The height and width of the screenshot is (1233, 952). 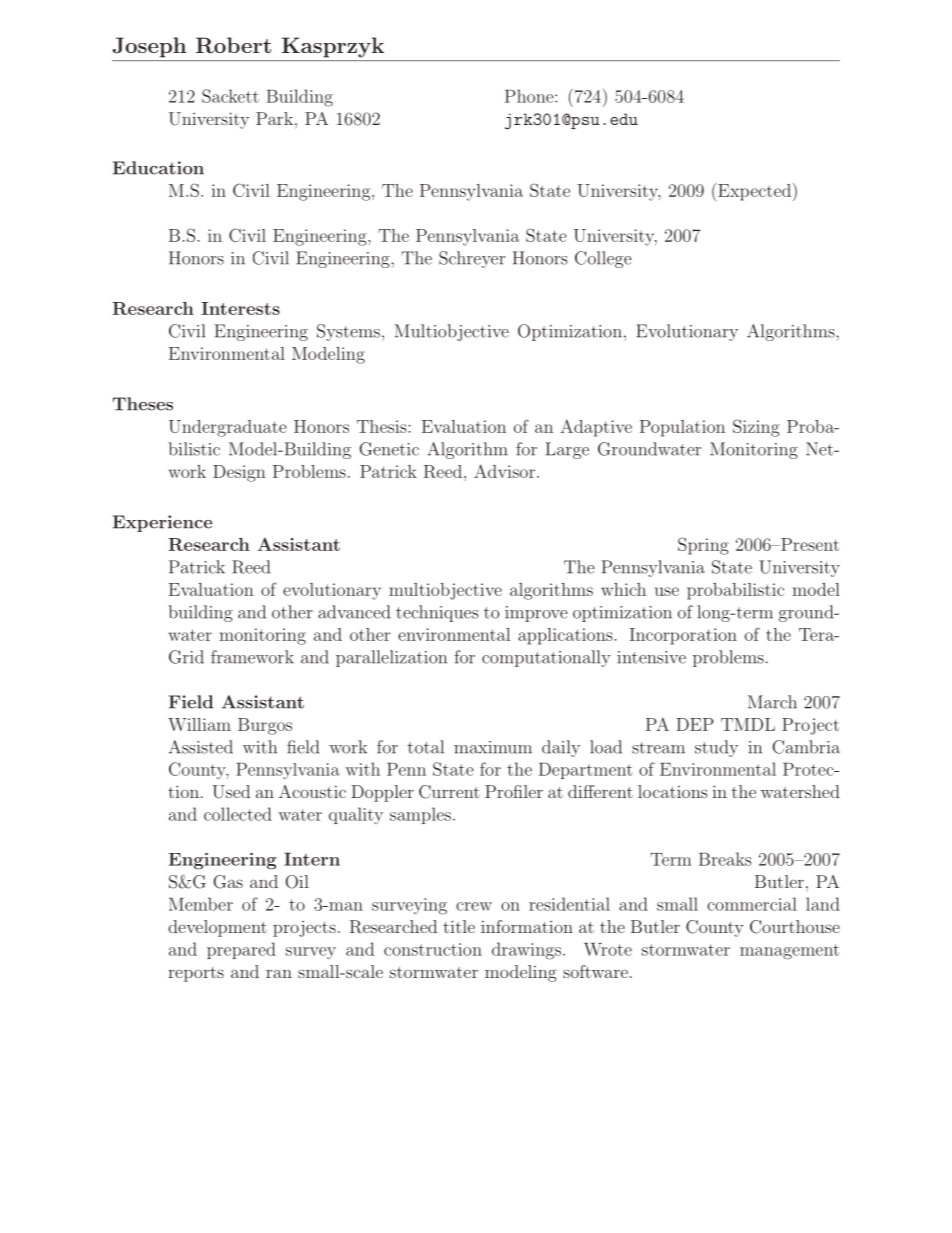 I want to click on maximum, so click(x=493, y=747).
